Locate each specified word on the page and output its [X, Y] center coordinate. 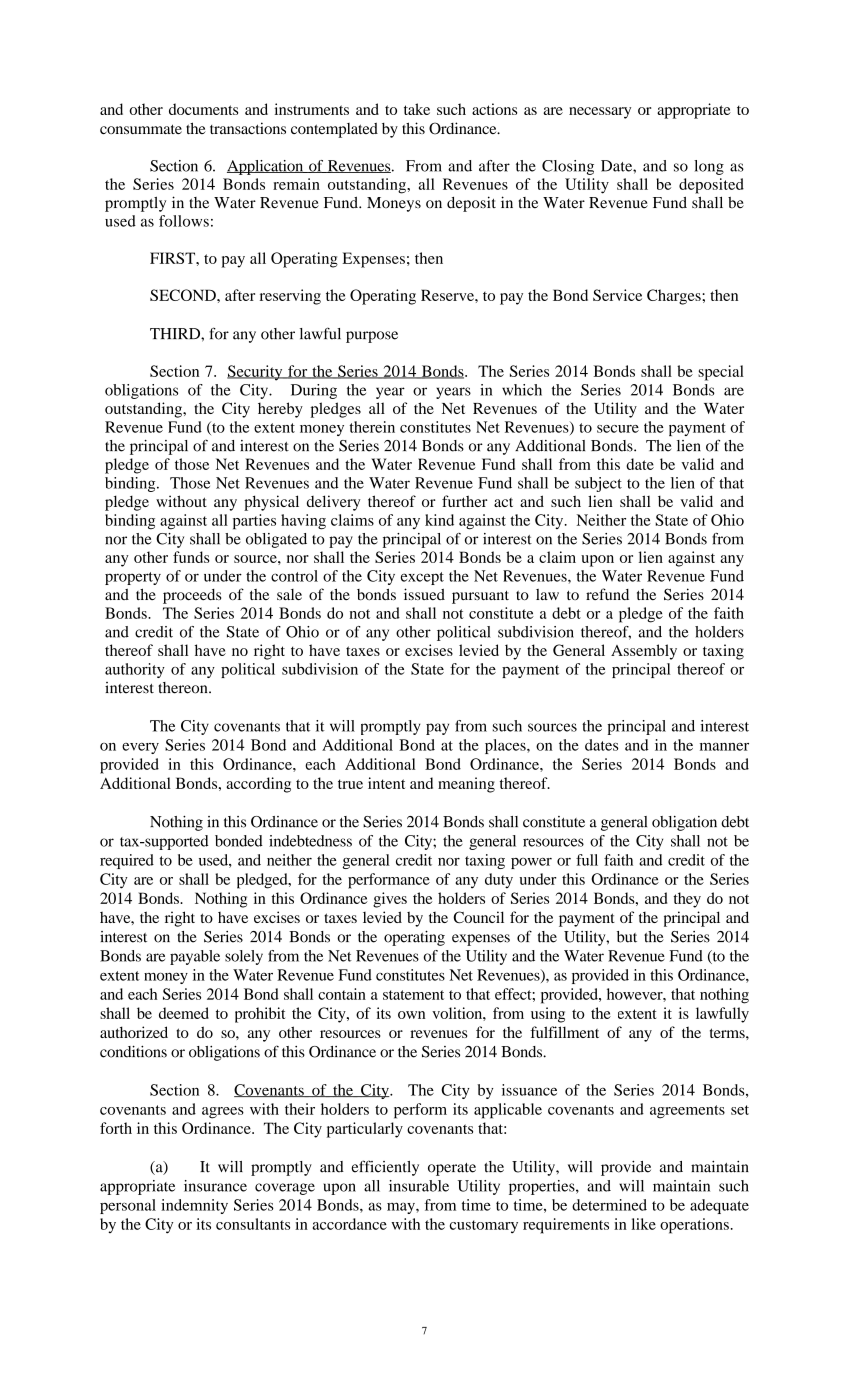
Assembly [644, 652]
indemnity [194, 1206]
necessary [600, 113]
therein [372, 427]
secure [618, 429]
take [417, 109]
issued [424, 594]
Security [256, 373]
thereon [184, 688]
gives [390, 900]
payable [195, 957]
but [627, 937]
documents [203, 109]
